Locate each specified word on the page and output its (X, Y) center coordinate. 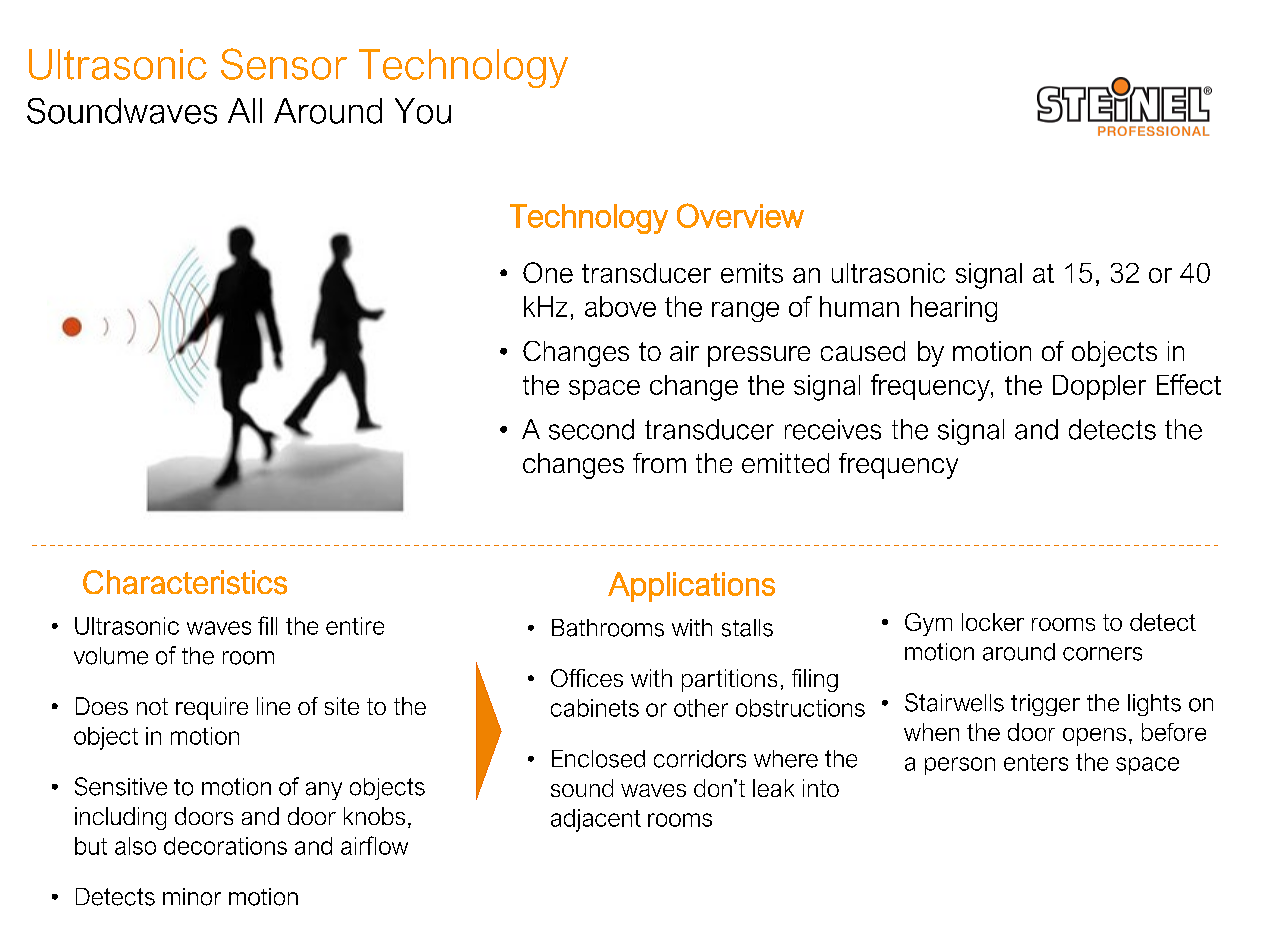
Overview (740, 215)
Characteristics (185, 582)
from (659, 463)
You (423, 111)
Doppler (1099, 387)
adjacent (596, 820)
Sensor (284, 64)
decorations (225, 846)
